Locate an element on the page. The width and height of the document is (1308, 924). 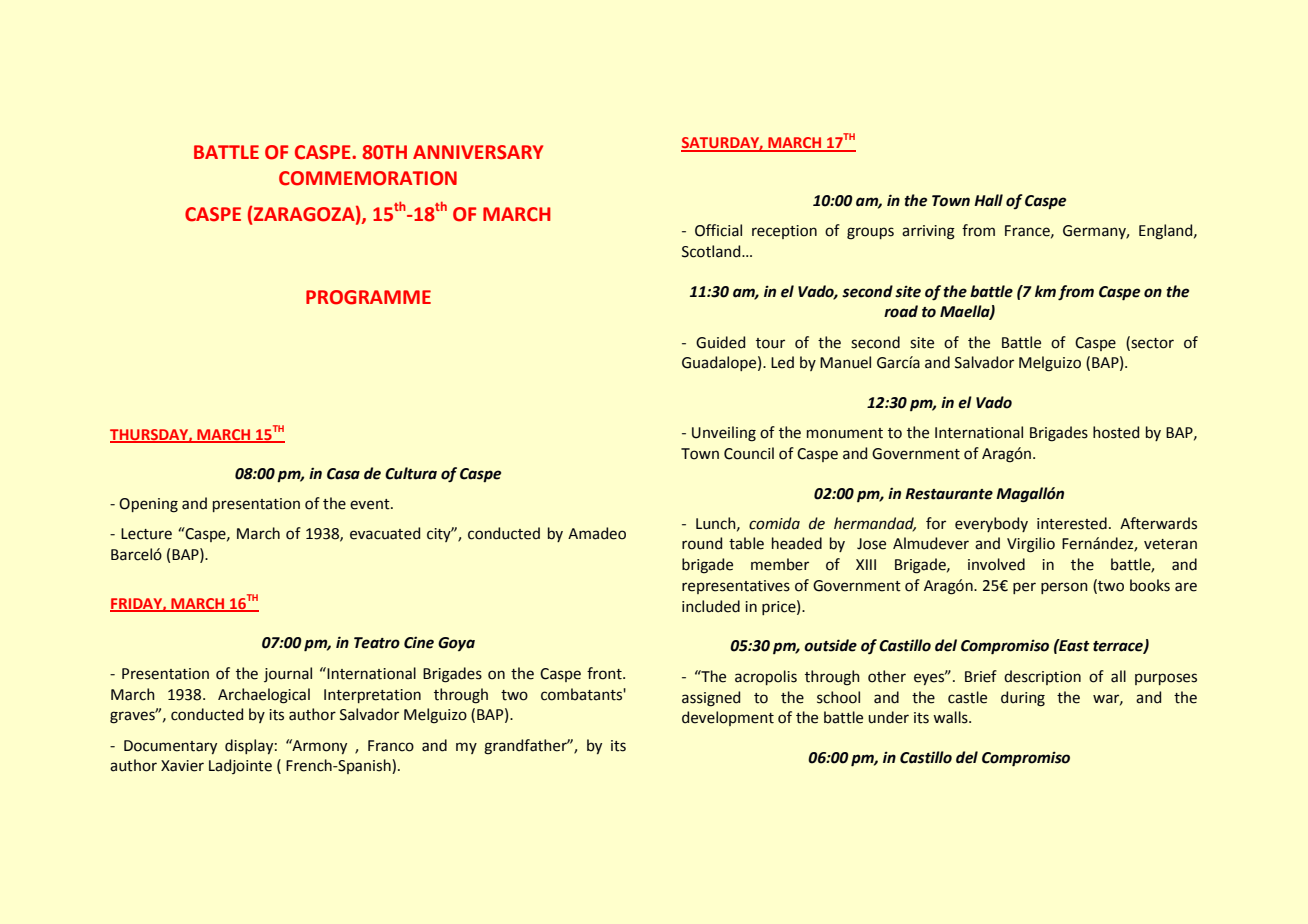
Unveiling is located at coordinates (724, 434).
